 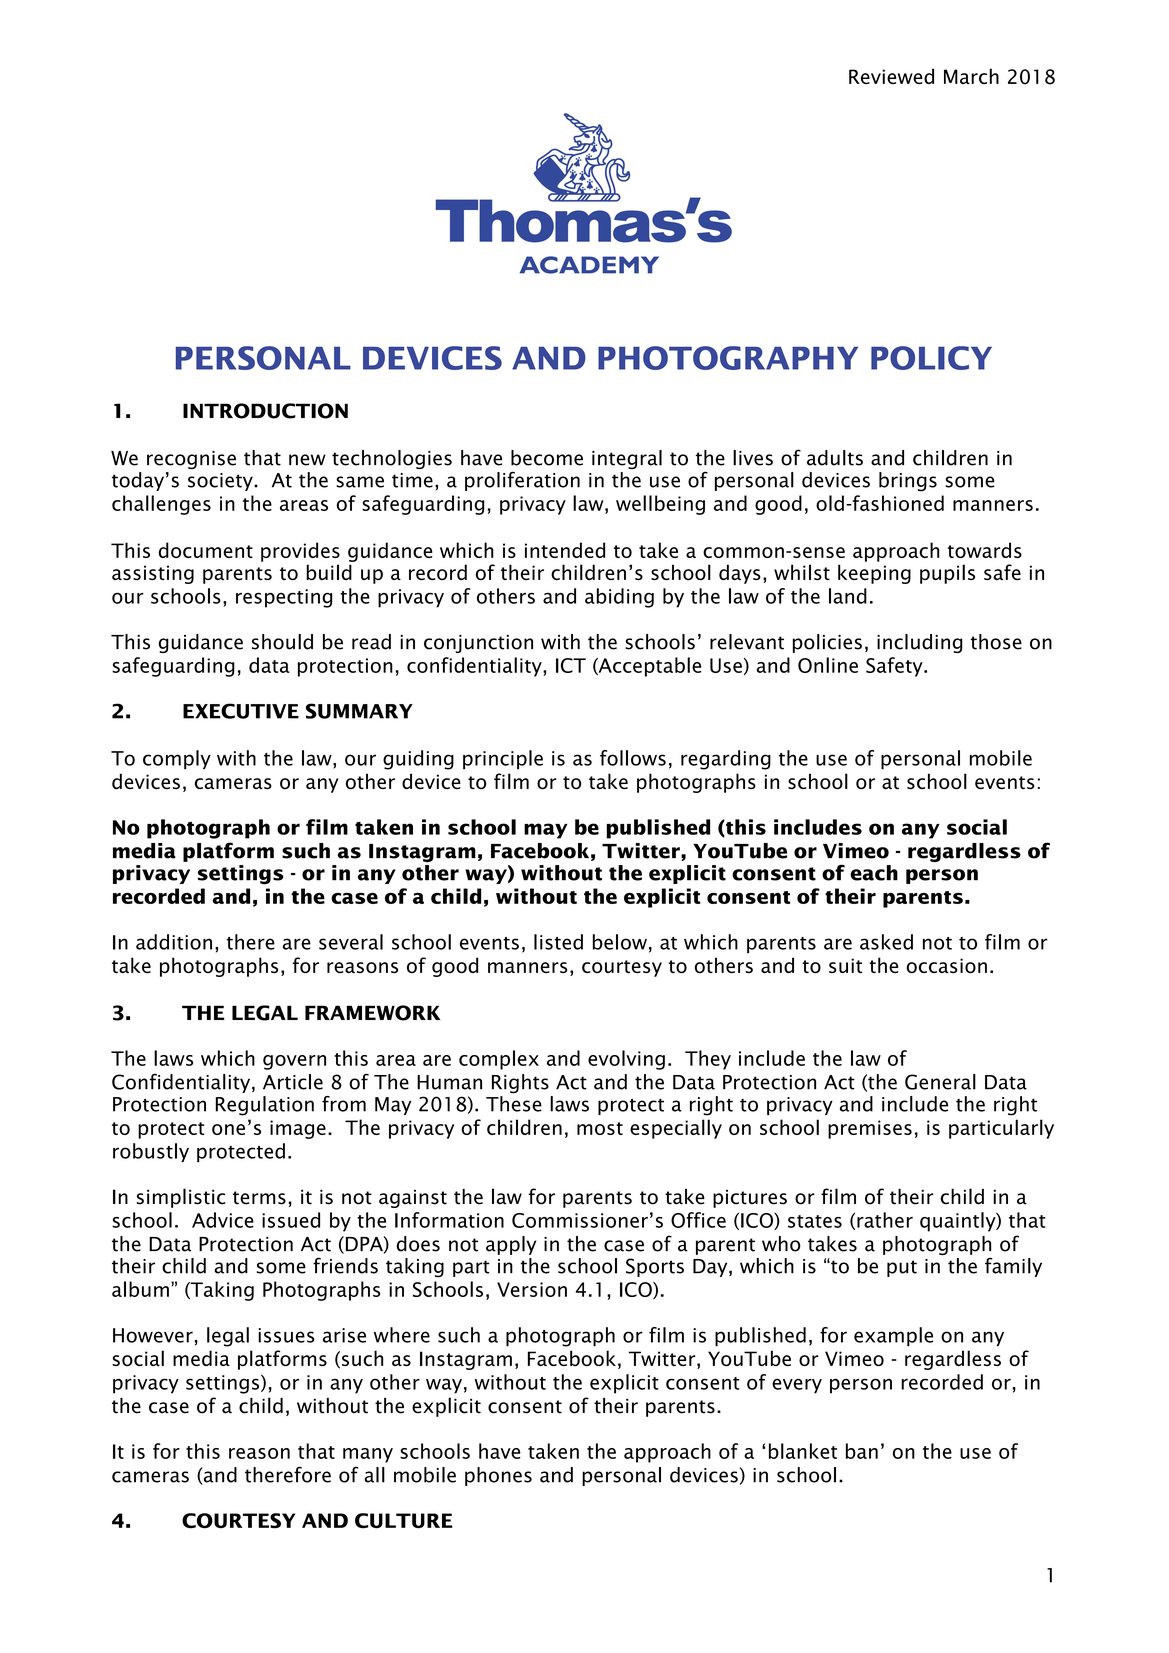 I want to click on March, so click(x=971, y=76).
